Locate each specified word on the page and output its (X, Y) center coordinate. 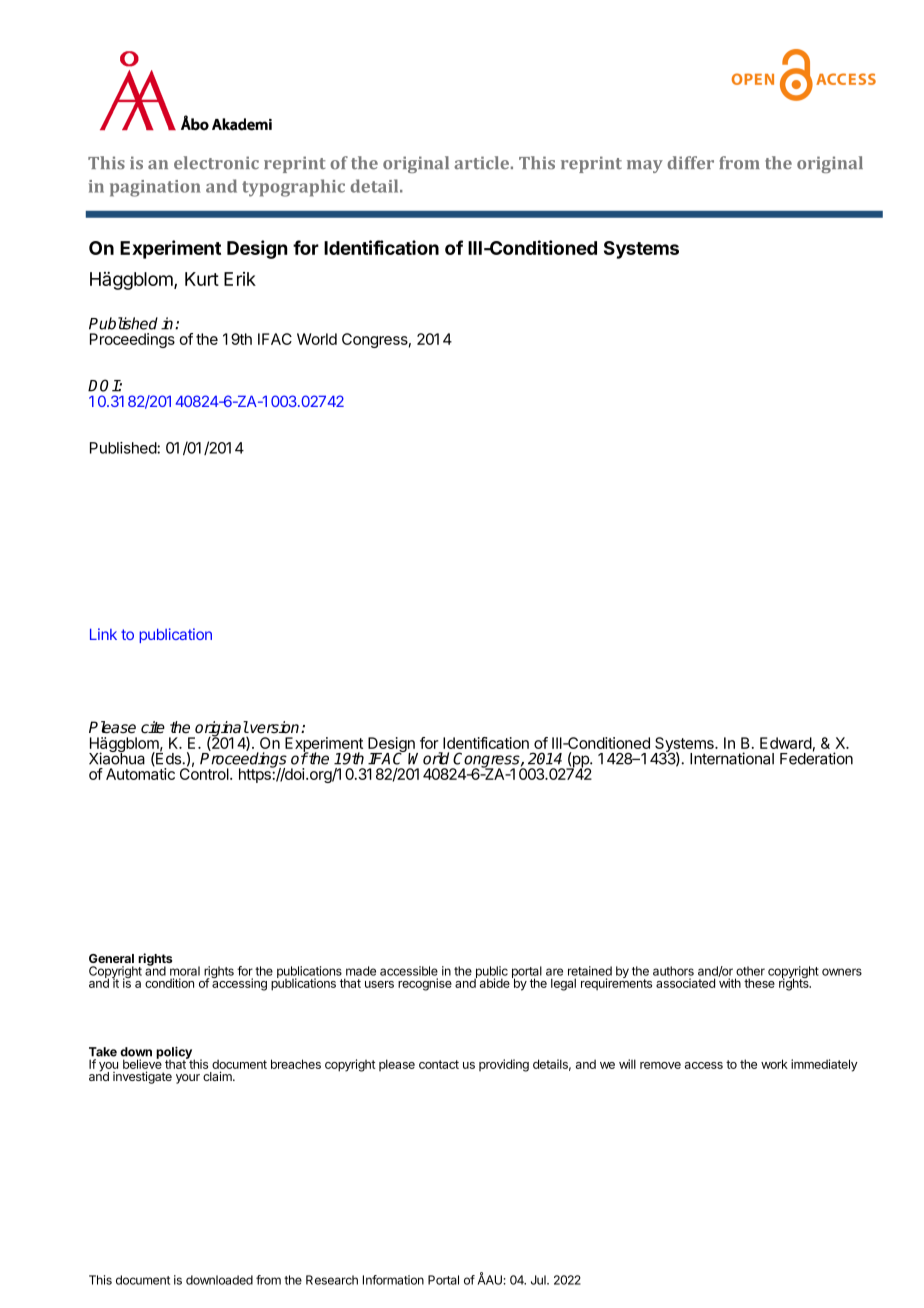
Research (332, 1280)
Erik (240, 279)
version (275, 727)
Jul (539, 1280)
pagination (155, 188)
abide (495, 983)
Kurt (202, 279)
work (774, 1064)
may (645, 166)
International (732, 758)
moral (185, 971)
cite (153, 727)
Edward (786, 743)
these (759, 983)
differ (691, 163)
